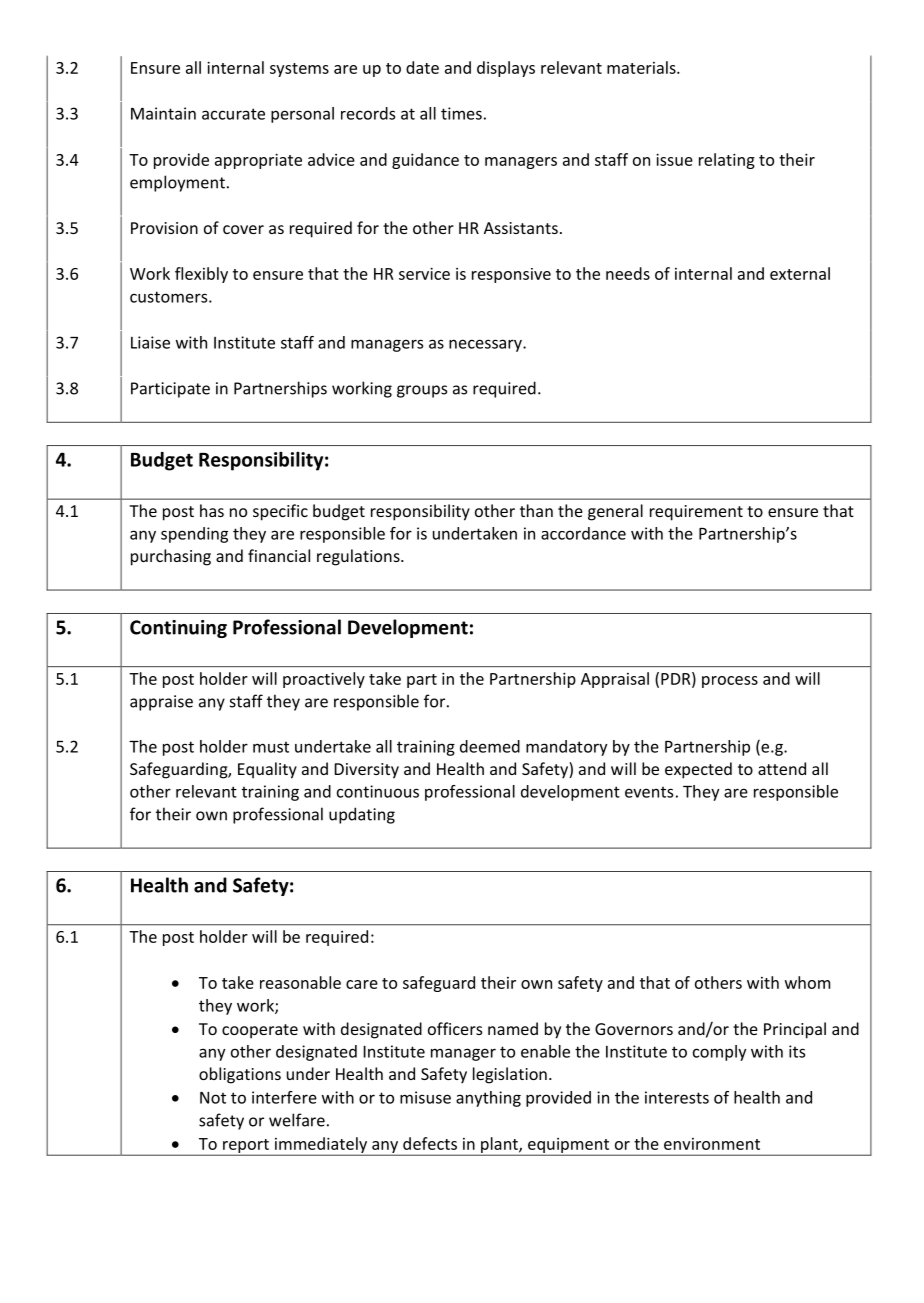 This screenshot has width=924, height=1303. Describe the element at coordinates (800, 273) in the screenshot. I see `external` at that location.
